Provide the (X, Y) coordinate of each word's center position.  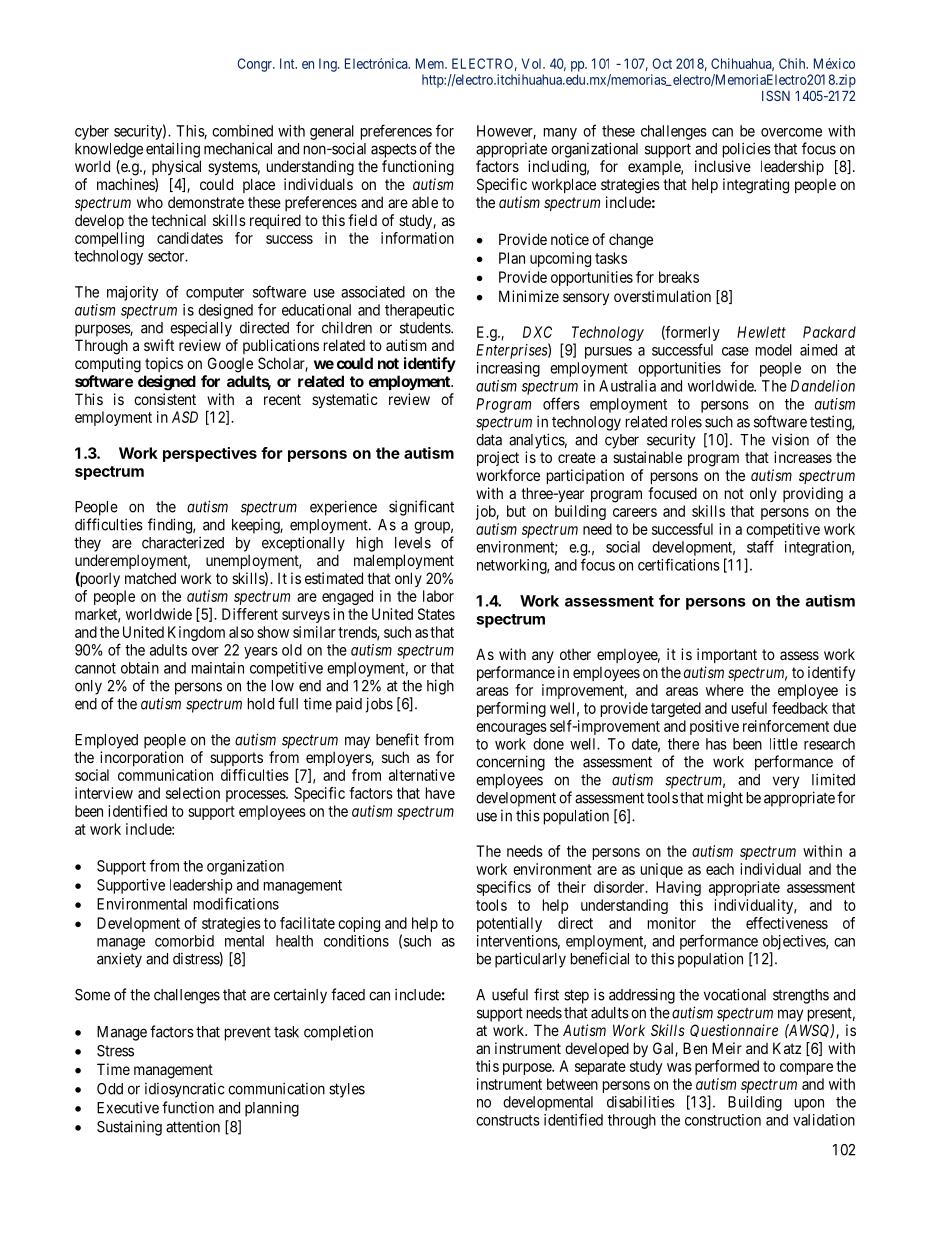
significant (421, 508)
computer (215, 294)
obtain (140, 668)
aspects (394, 150)
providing (813, 495)
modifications (236, 903)
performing (511, 709)
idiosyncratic (185, 1090)
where (725, 690)
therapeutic (419, 311)
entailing (173, 150)
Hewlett (761, 332)
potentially (509, 924)
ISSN (776, 95)
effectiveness (787, 923)
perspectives (210, 454)
